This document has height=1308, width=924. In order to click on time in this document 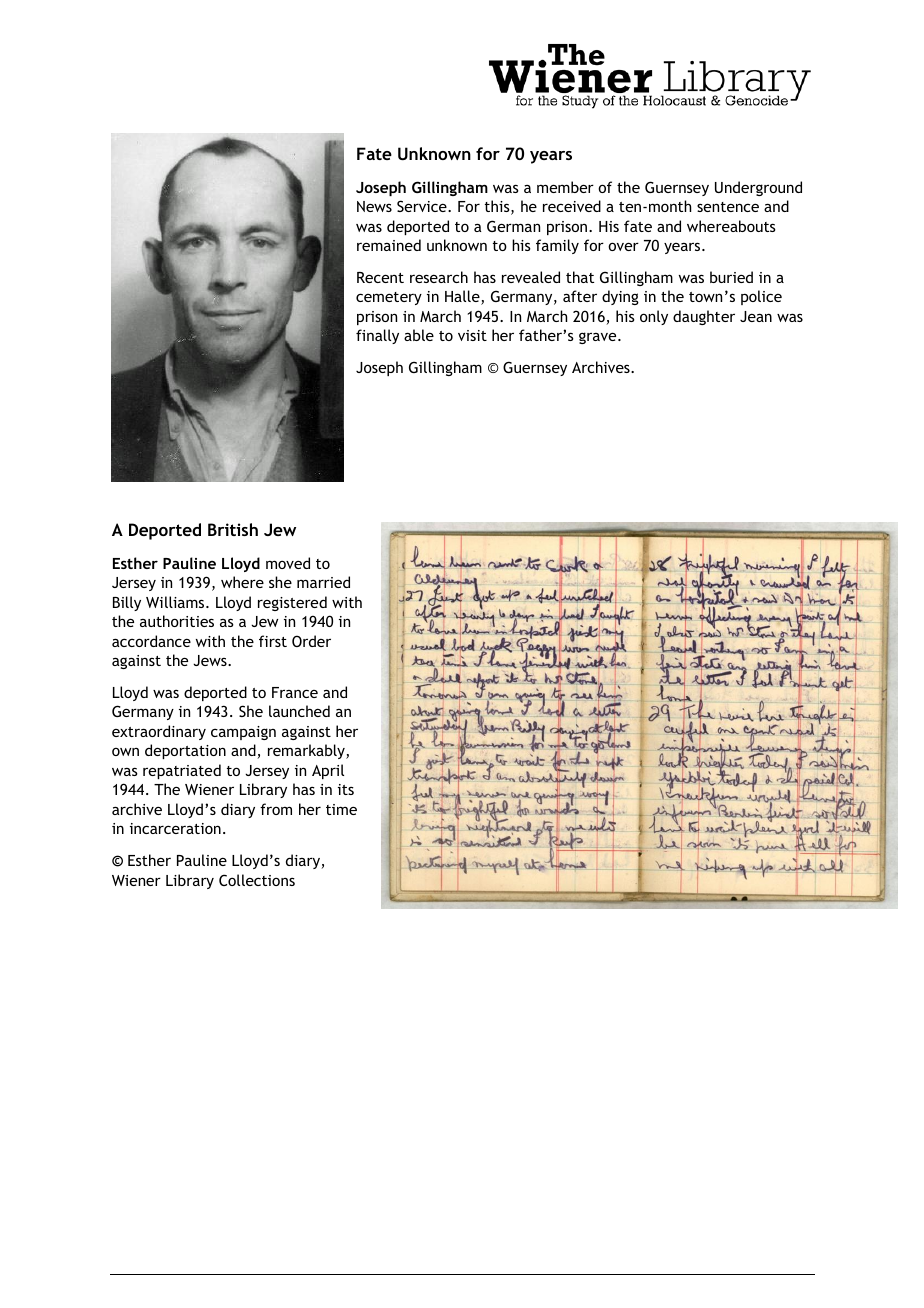, I will do `click(341, 809)`.
